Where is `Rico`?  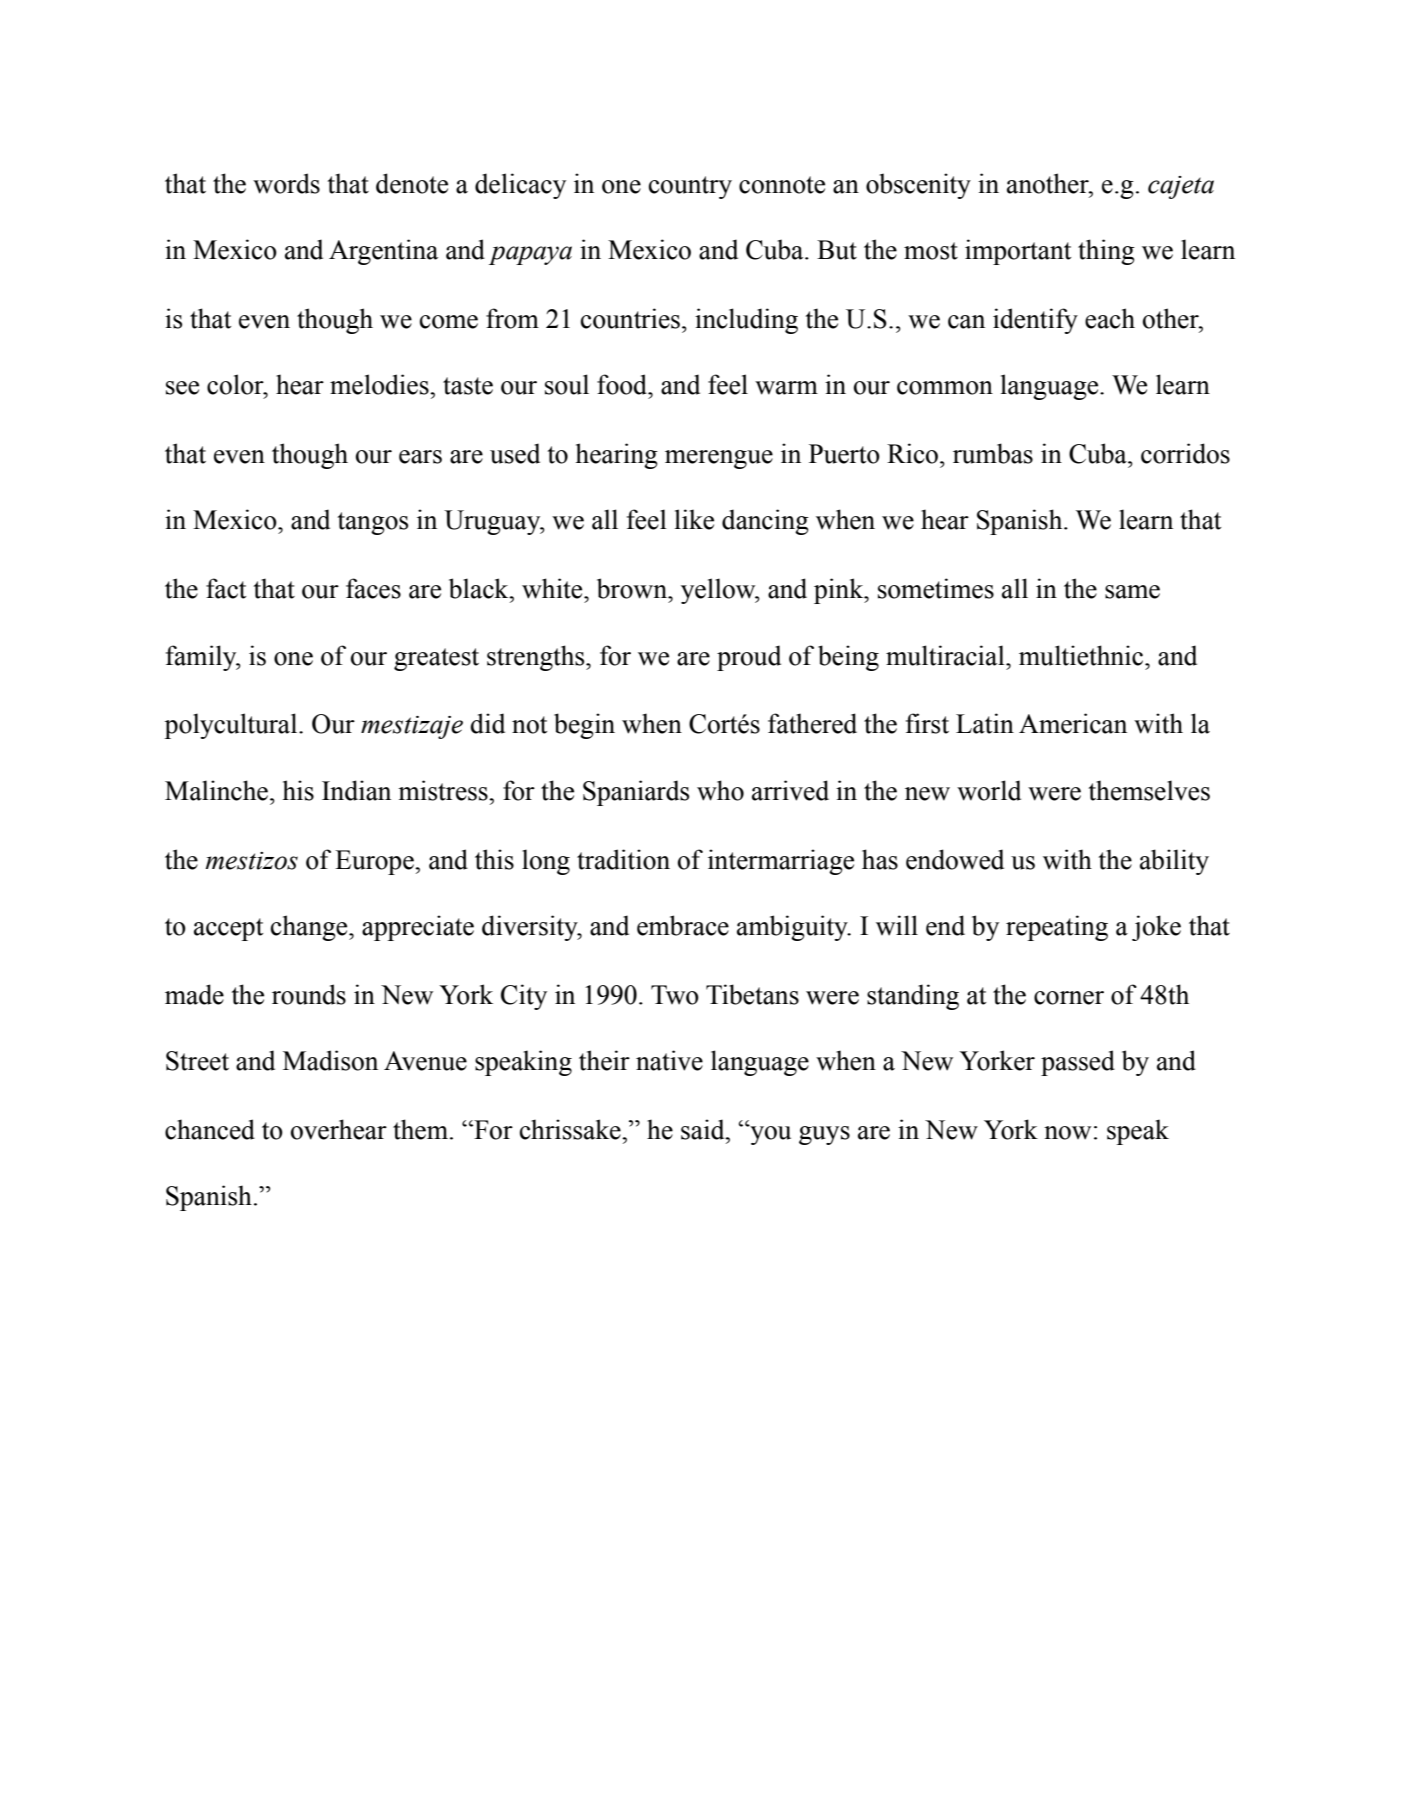
Rico is located at coordinates (912, 453).
